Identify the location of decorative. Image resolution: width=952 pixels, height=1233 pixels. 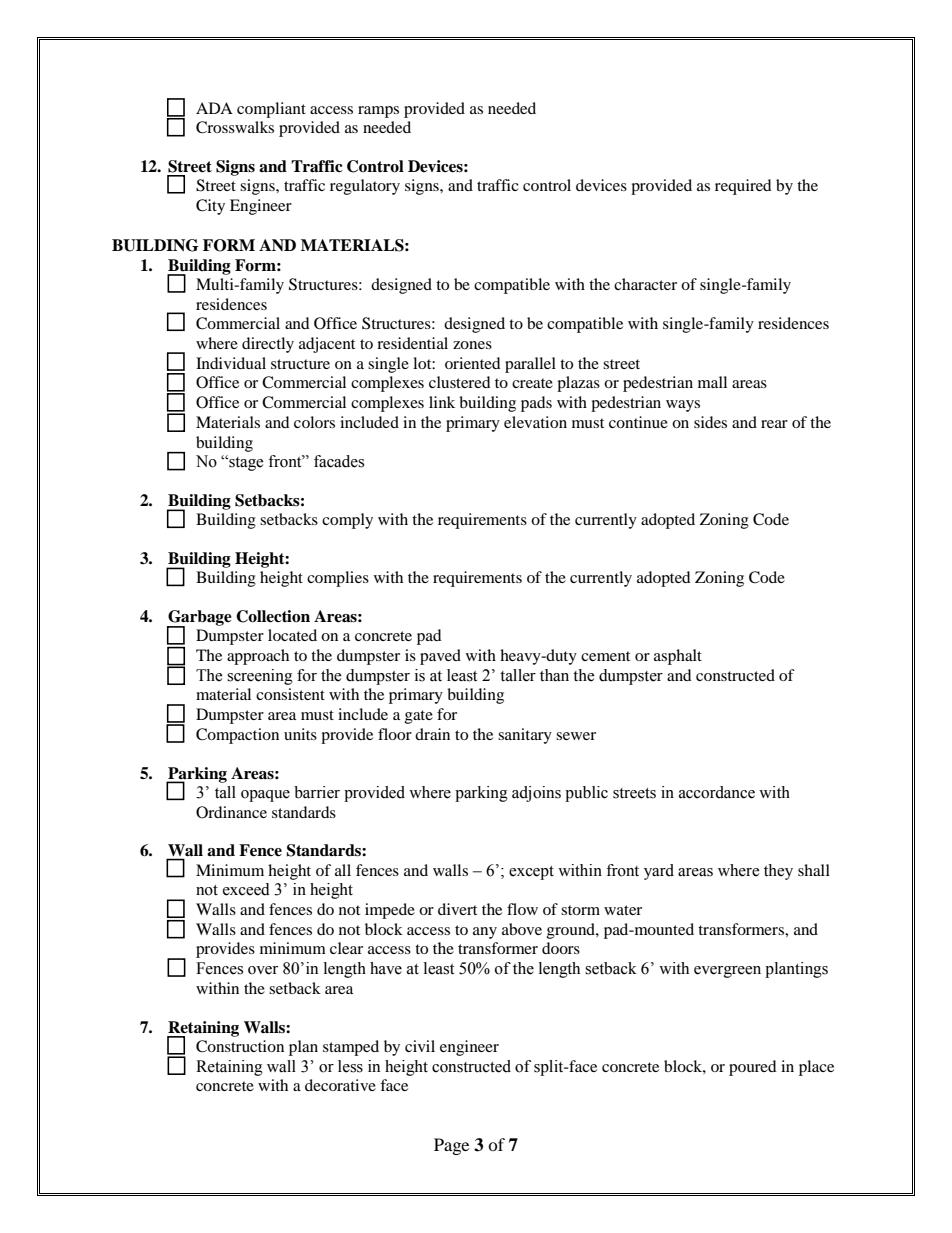
(340, 1085).
